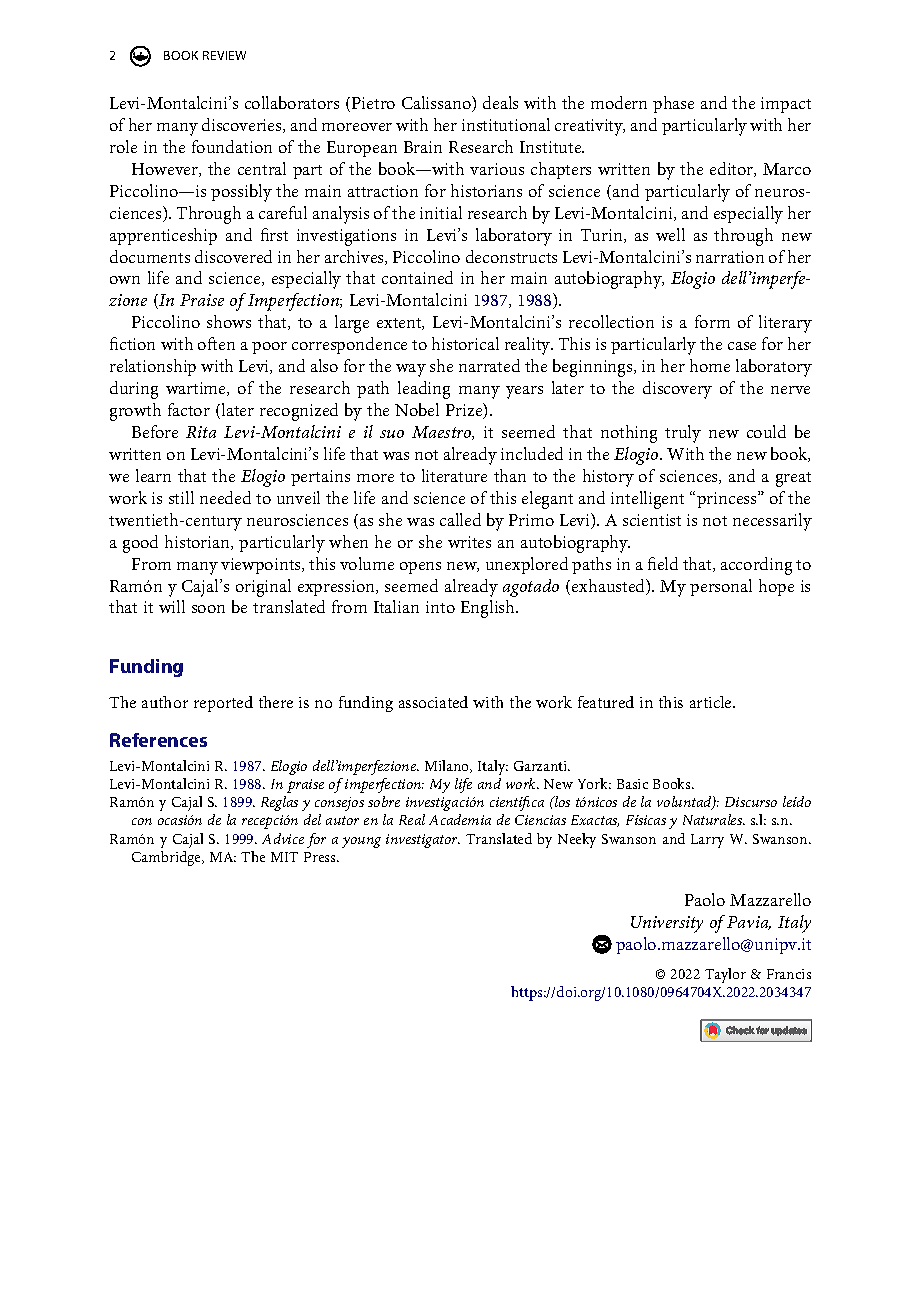 The width and height of the screenshot is (921, 1316). What do you see at coordinates (725, 975) in the screenshot?
I see `Taylor` at bounding box center [725, 975].
